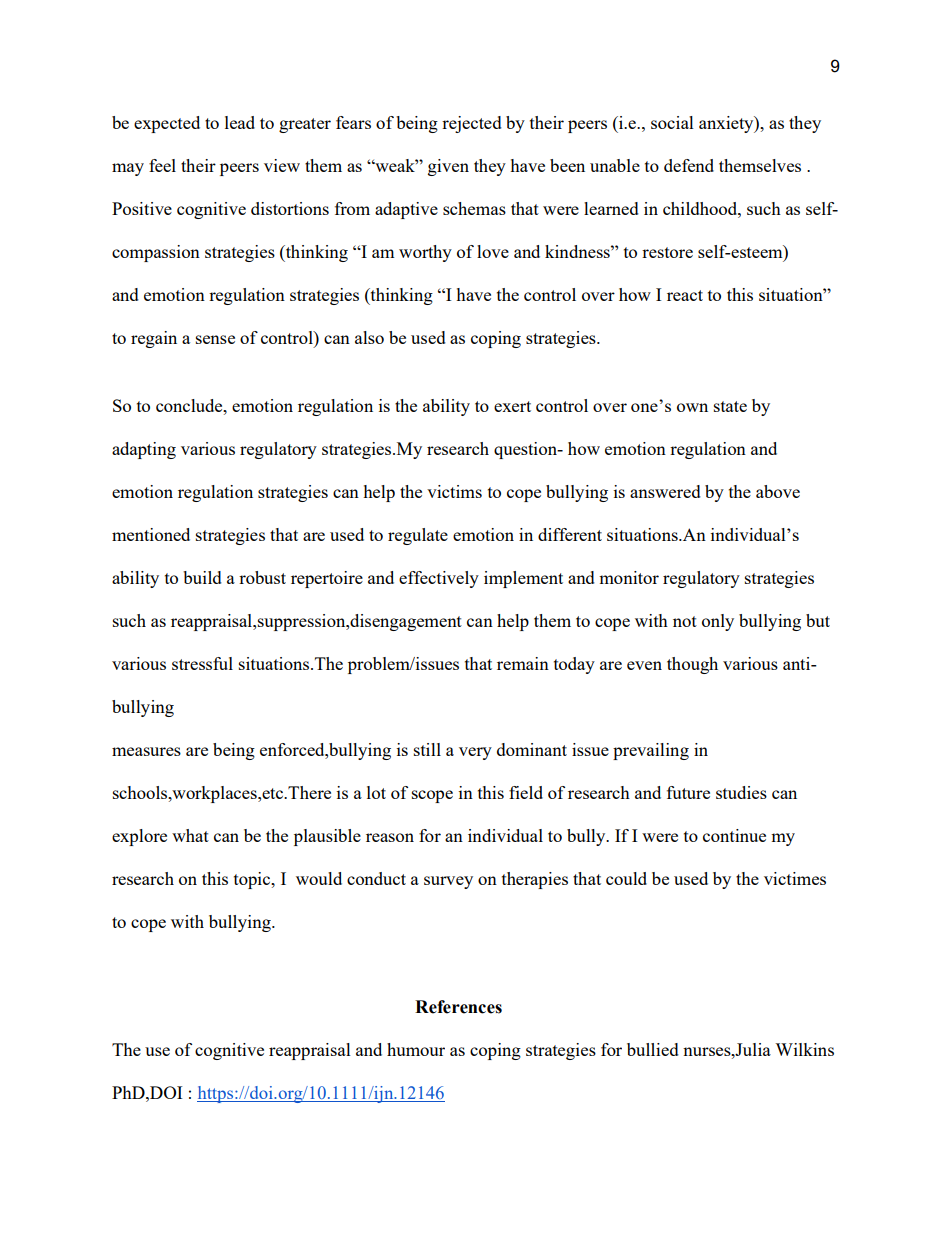  Describe the element at coordinates (689, 165) in the image. I see `defend` at that location.
